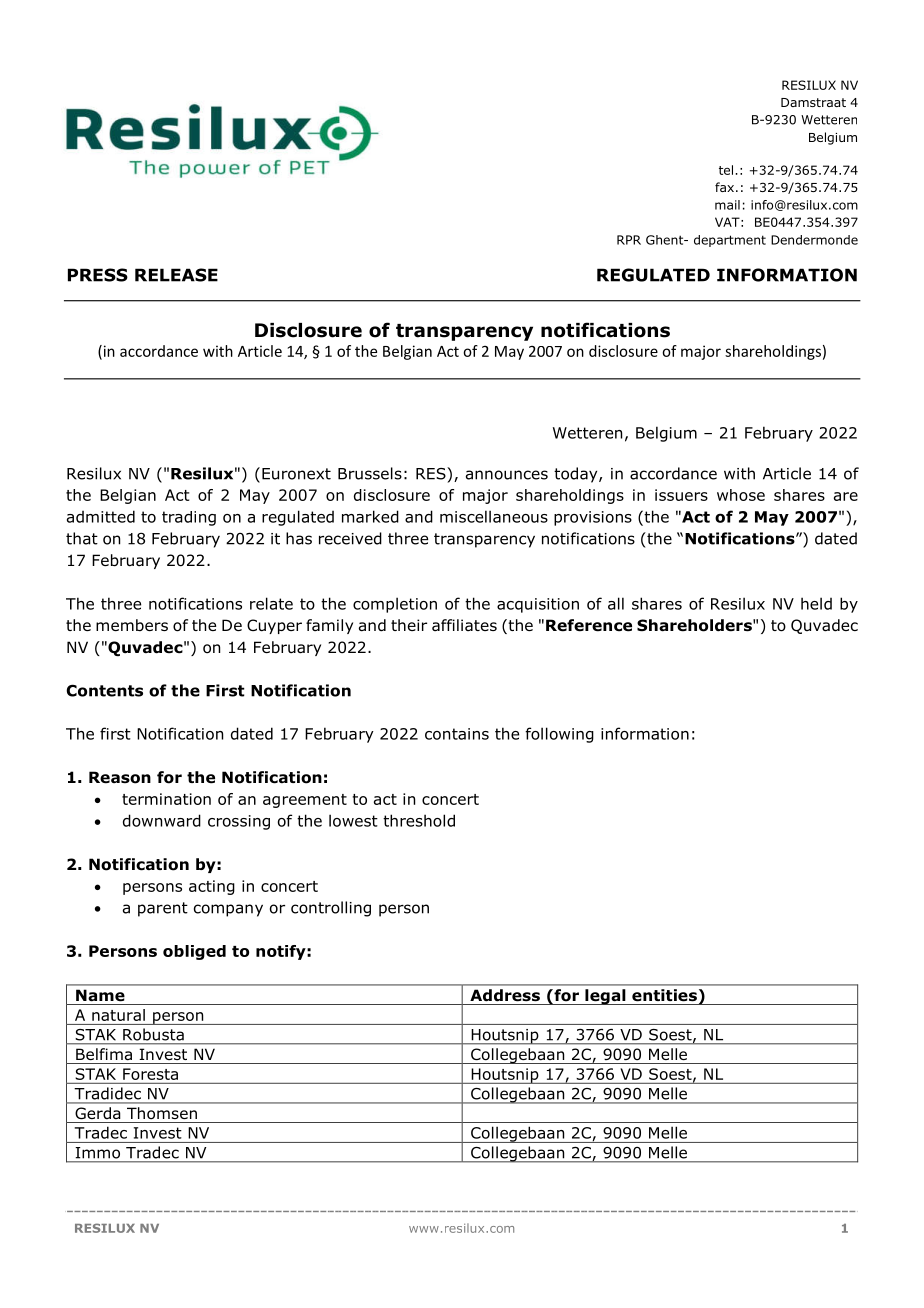 The image size is (924, 1308). What do you see at coordinates (494, 516) in the screenshot?
I see `miscellaneous` at bounding box center [494, 516].
